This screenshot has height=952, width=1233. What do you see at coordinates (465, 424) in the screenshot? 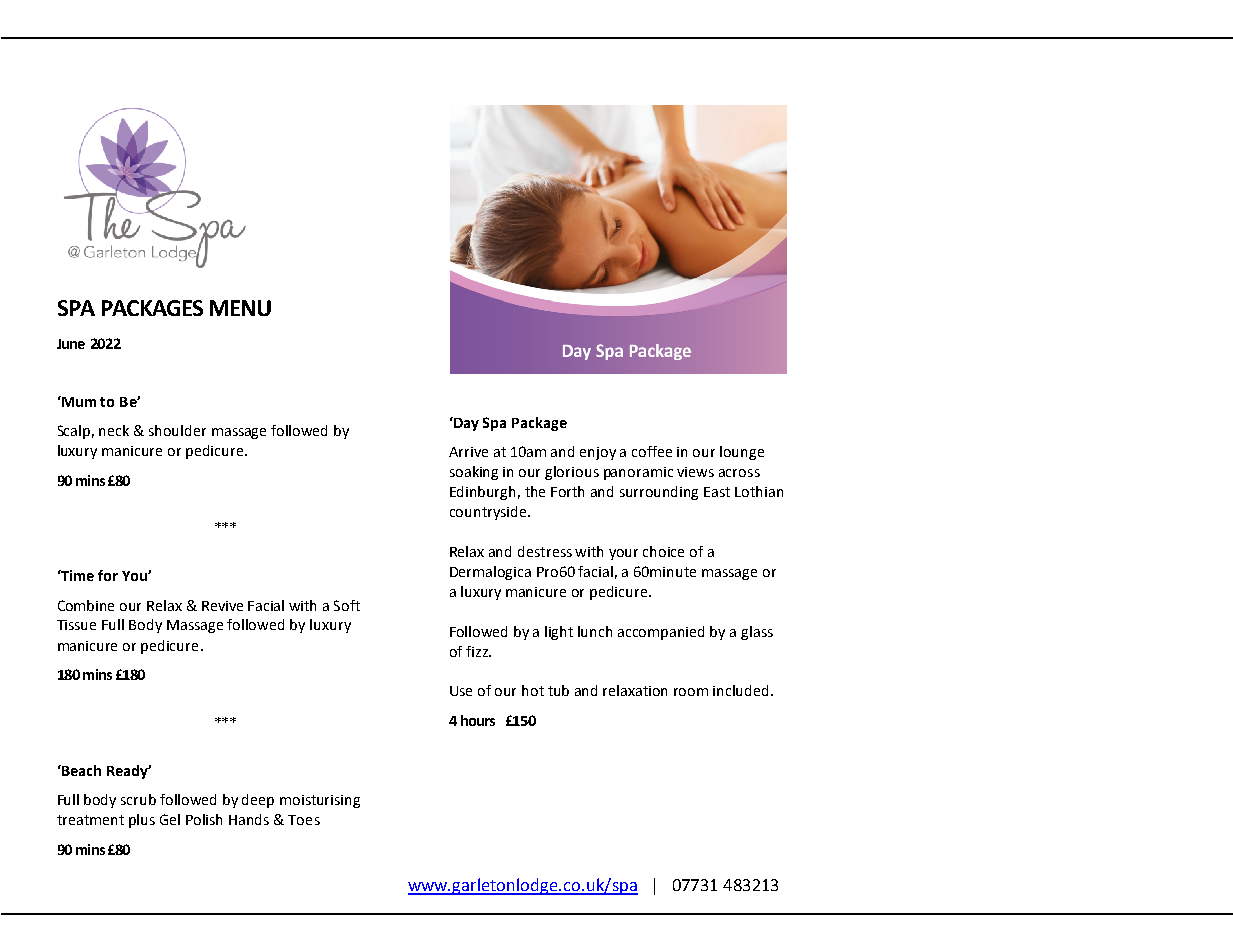
I see `Day` at bounding box center [465, 424].
